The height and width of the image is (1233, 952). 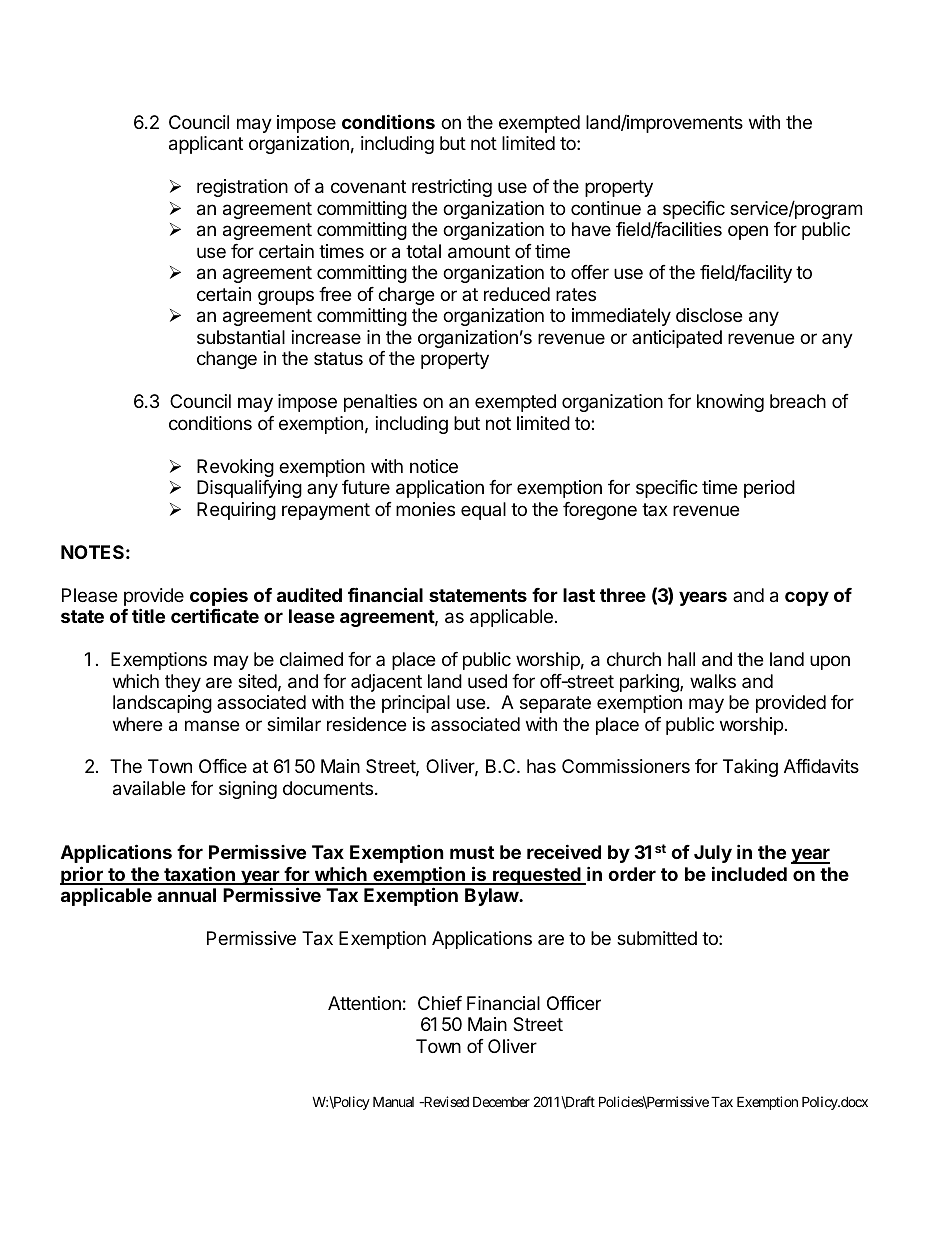 What do you see at coordinates (452, 188) in the image?
I see `restricting` at bounding box center [452, 188].
